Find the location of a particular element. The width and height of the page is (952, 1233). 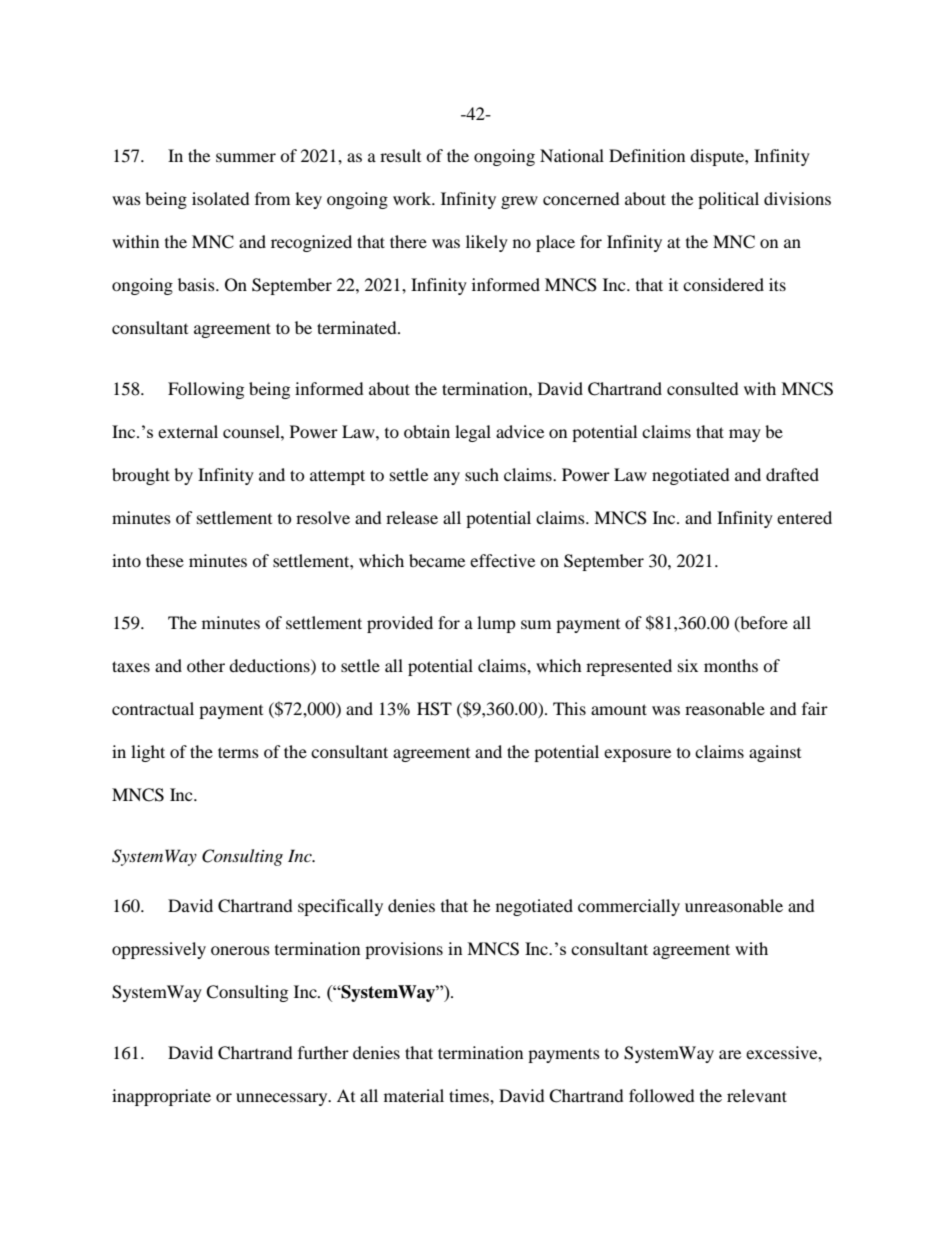

specifically is located at coordinates (340, 907).
